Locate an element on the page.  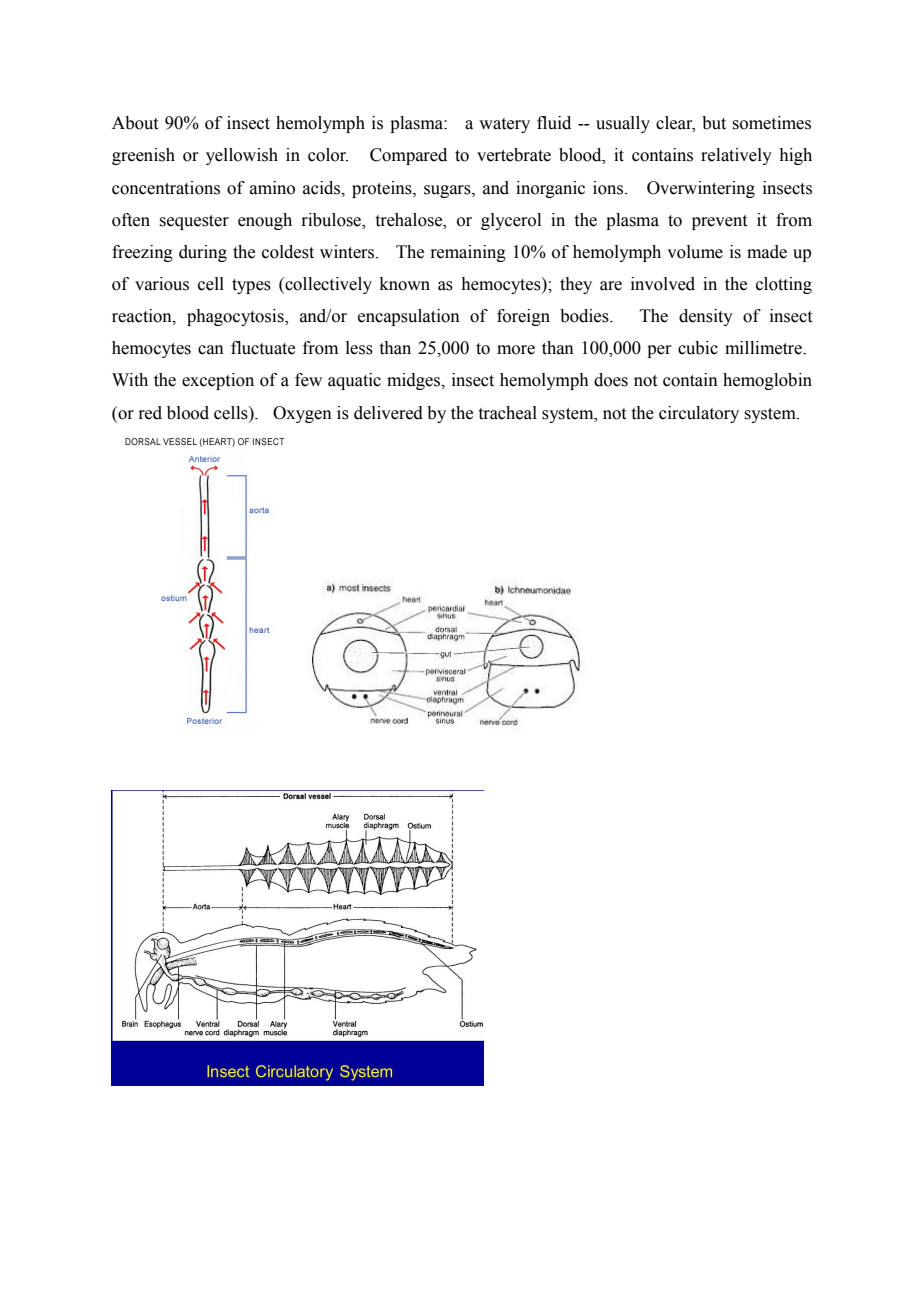
Oxygen is located at coordinates (302, 414).
